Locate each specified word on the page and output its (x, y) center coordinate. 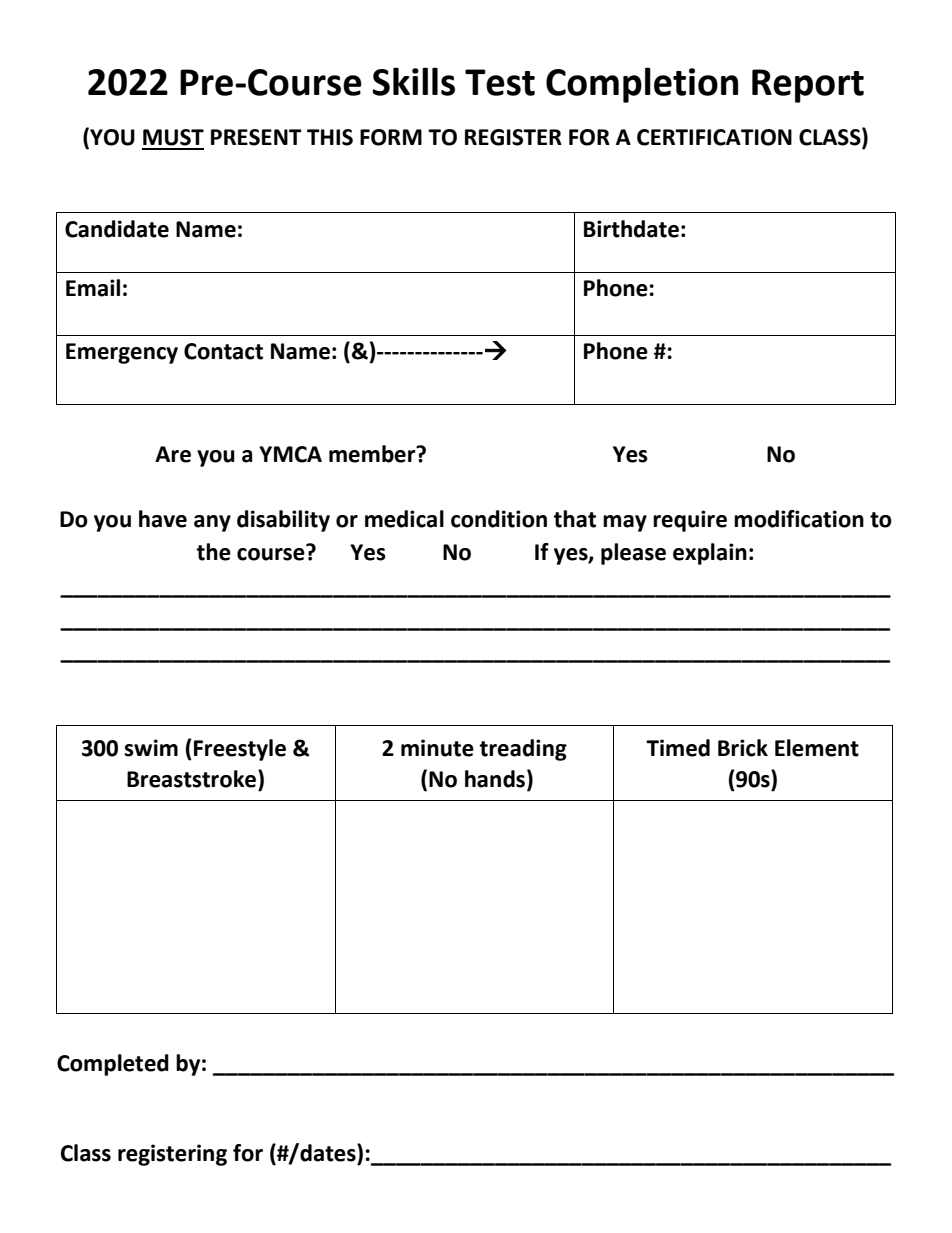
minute (437, 748)
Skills (413, 81)
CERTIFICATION (714, 137)
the (214, 552)
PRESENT (256, 137)
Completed (113, 1065)
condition (499, 519)
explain (710, 554)
